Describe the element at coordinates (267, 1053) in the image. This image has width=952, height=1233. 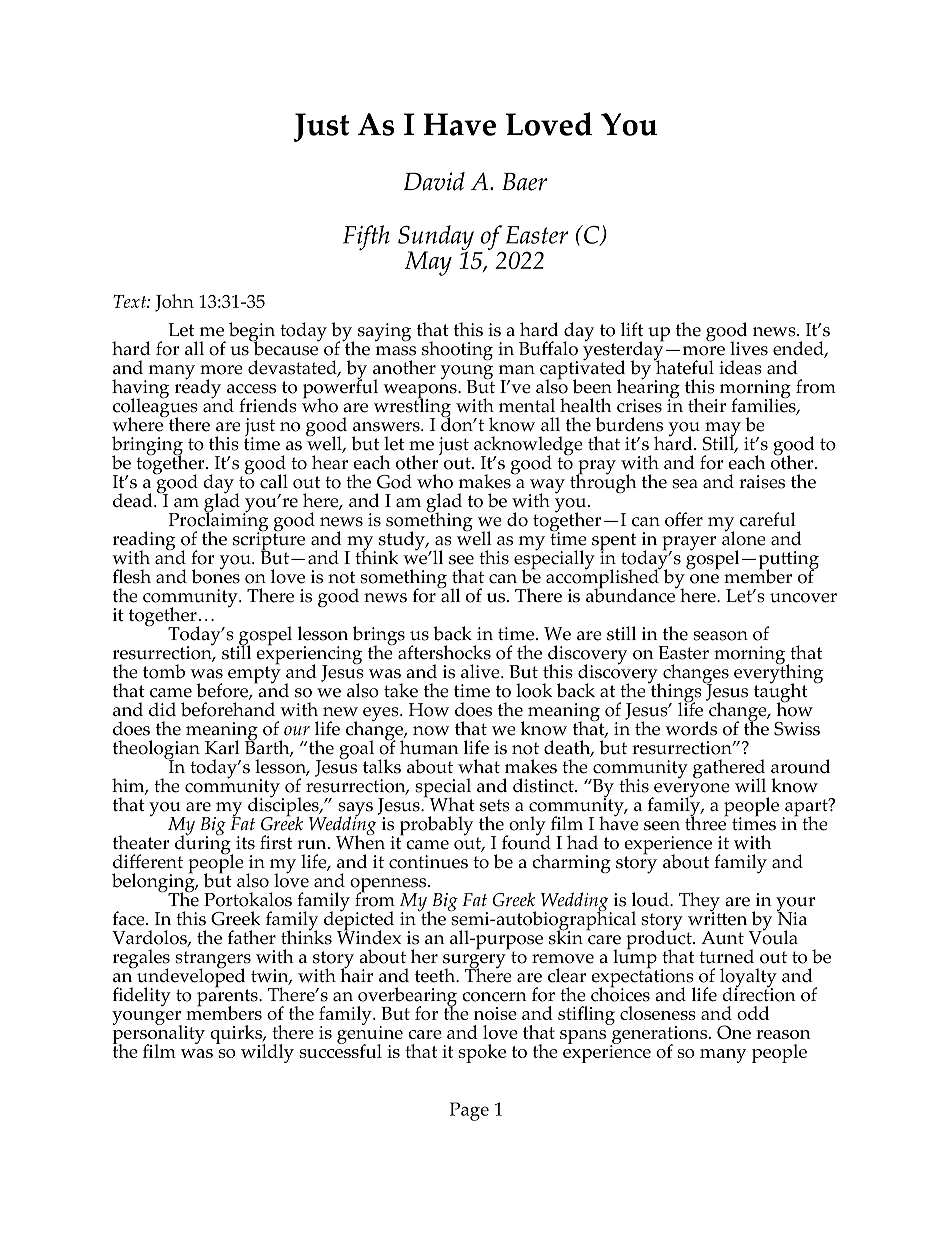
I see `wildly` at that location.
